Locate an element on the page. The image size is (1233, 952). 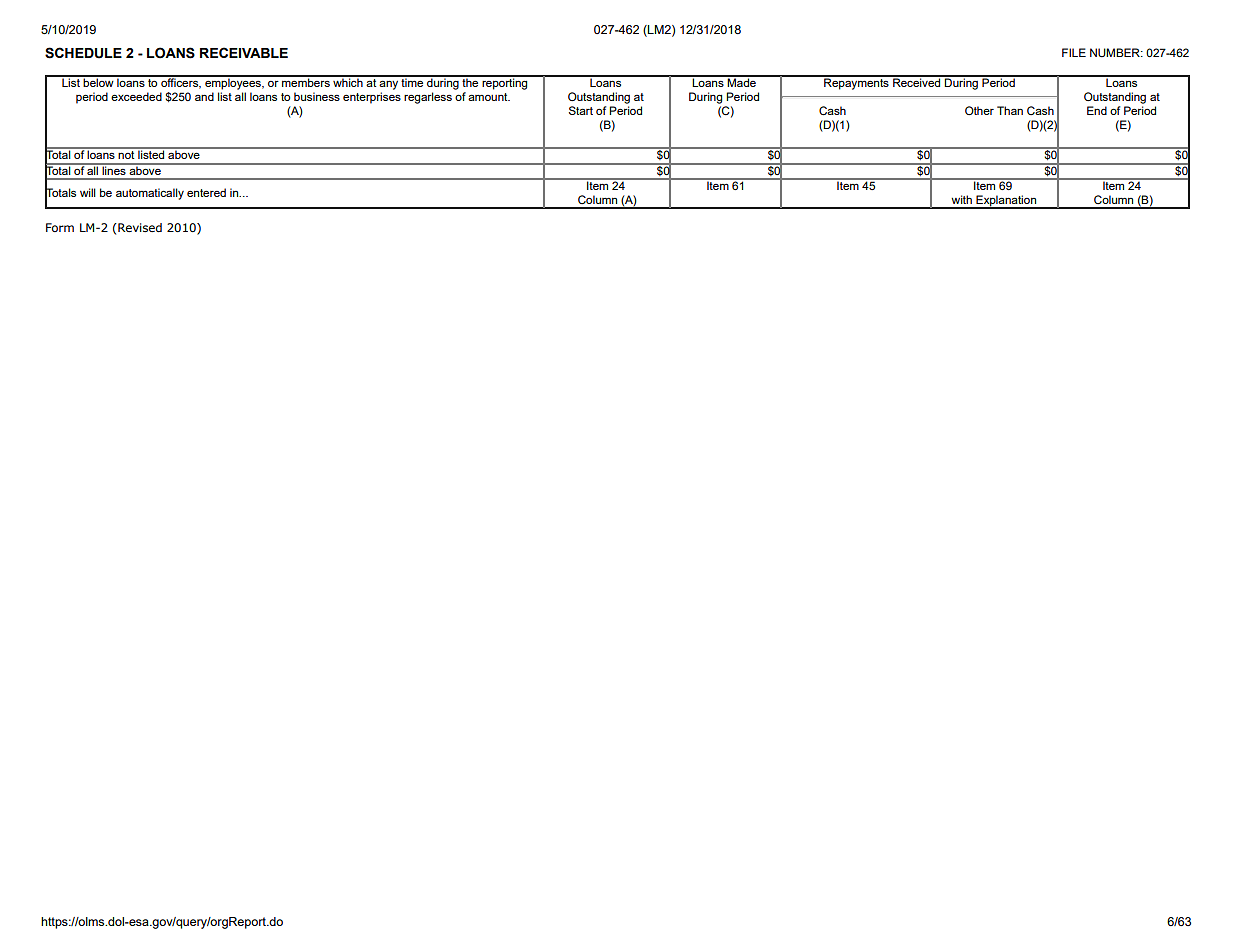
with is located at coordinates (961, 199).
